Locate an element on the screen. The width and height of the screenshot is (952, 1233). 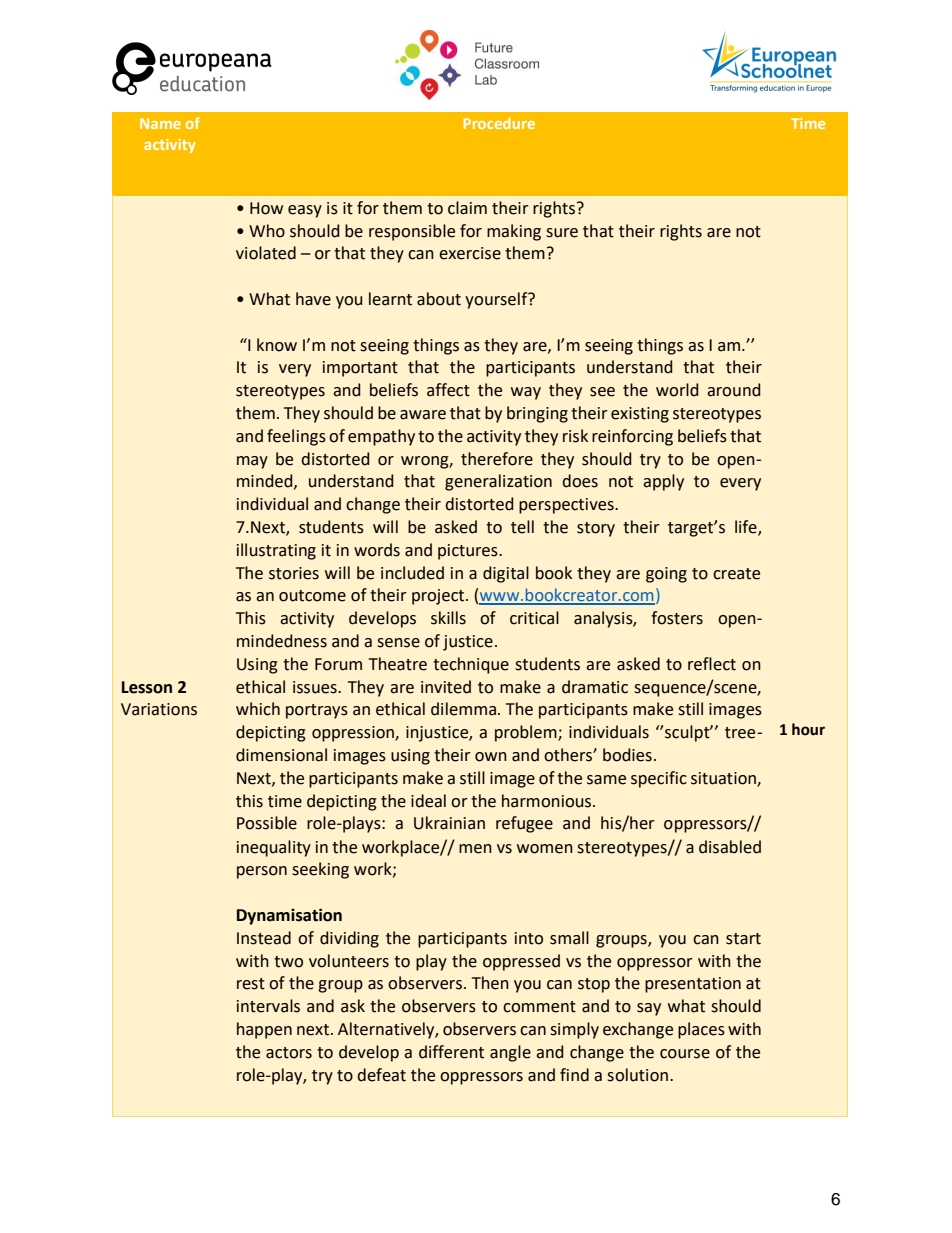
situation is located at coordinates (724, 779).
